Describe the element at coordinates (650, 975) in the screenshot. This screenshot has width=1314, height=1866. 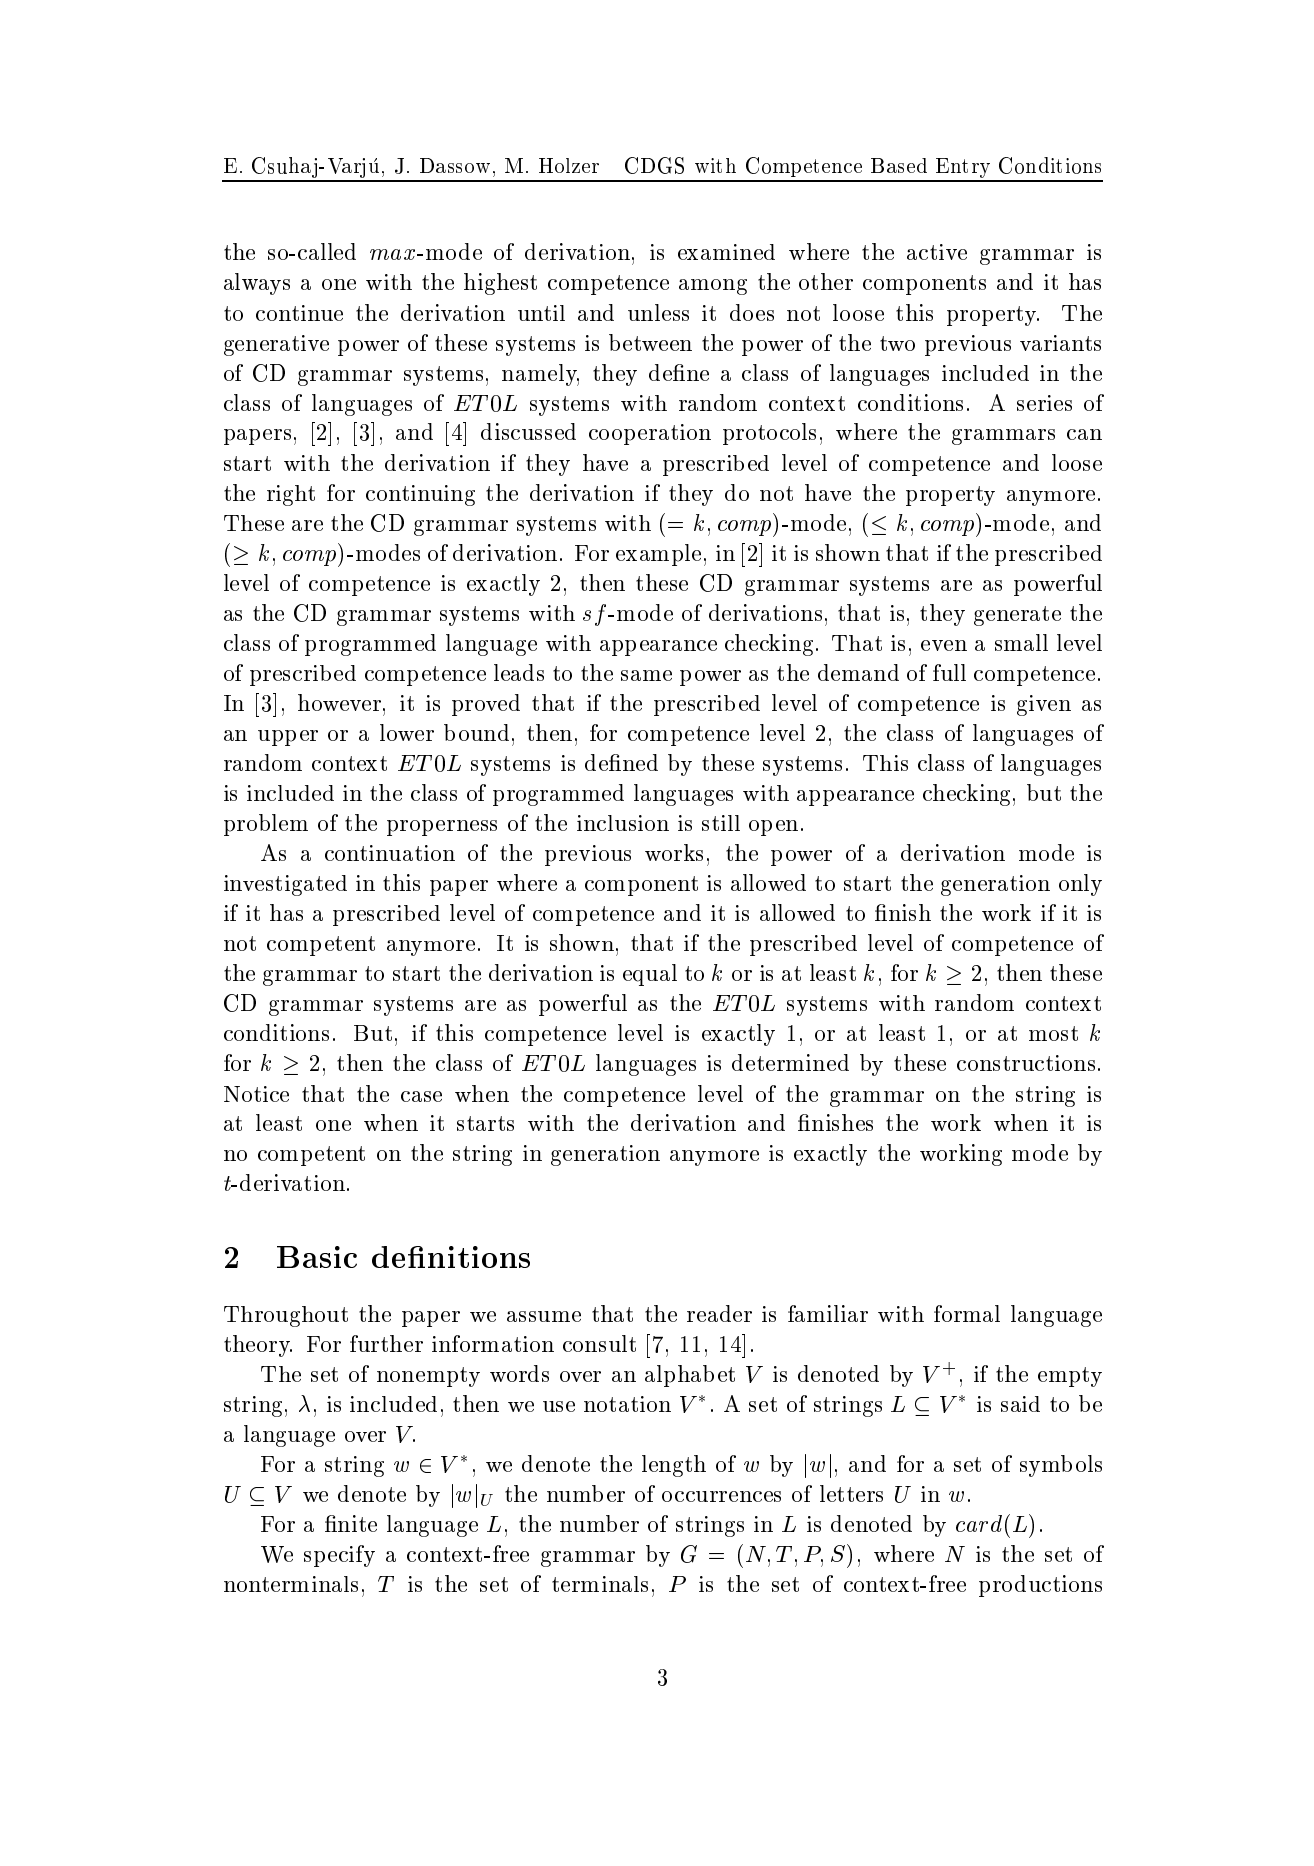
I see `equal` at that location.
